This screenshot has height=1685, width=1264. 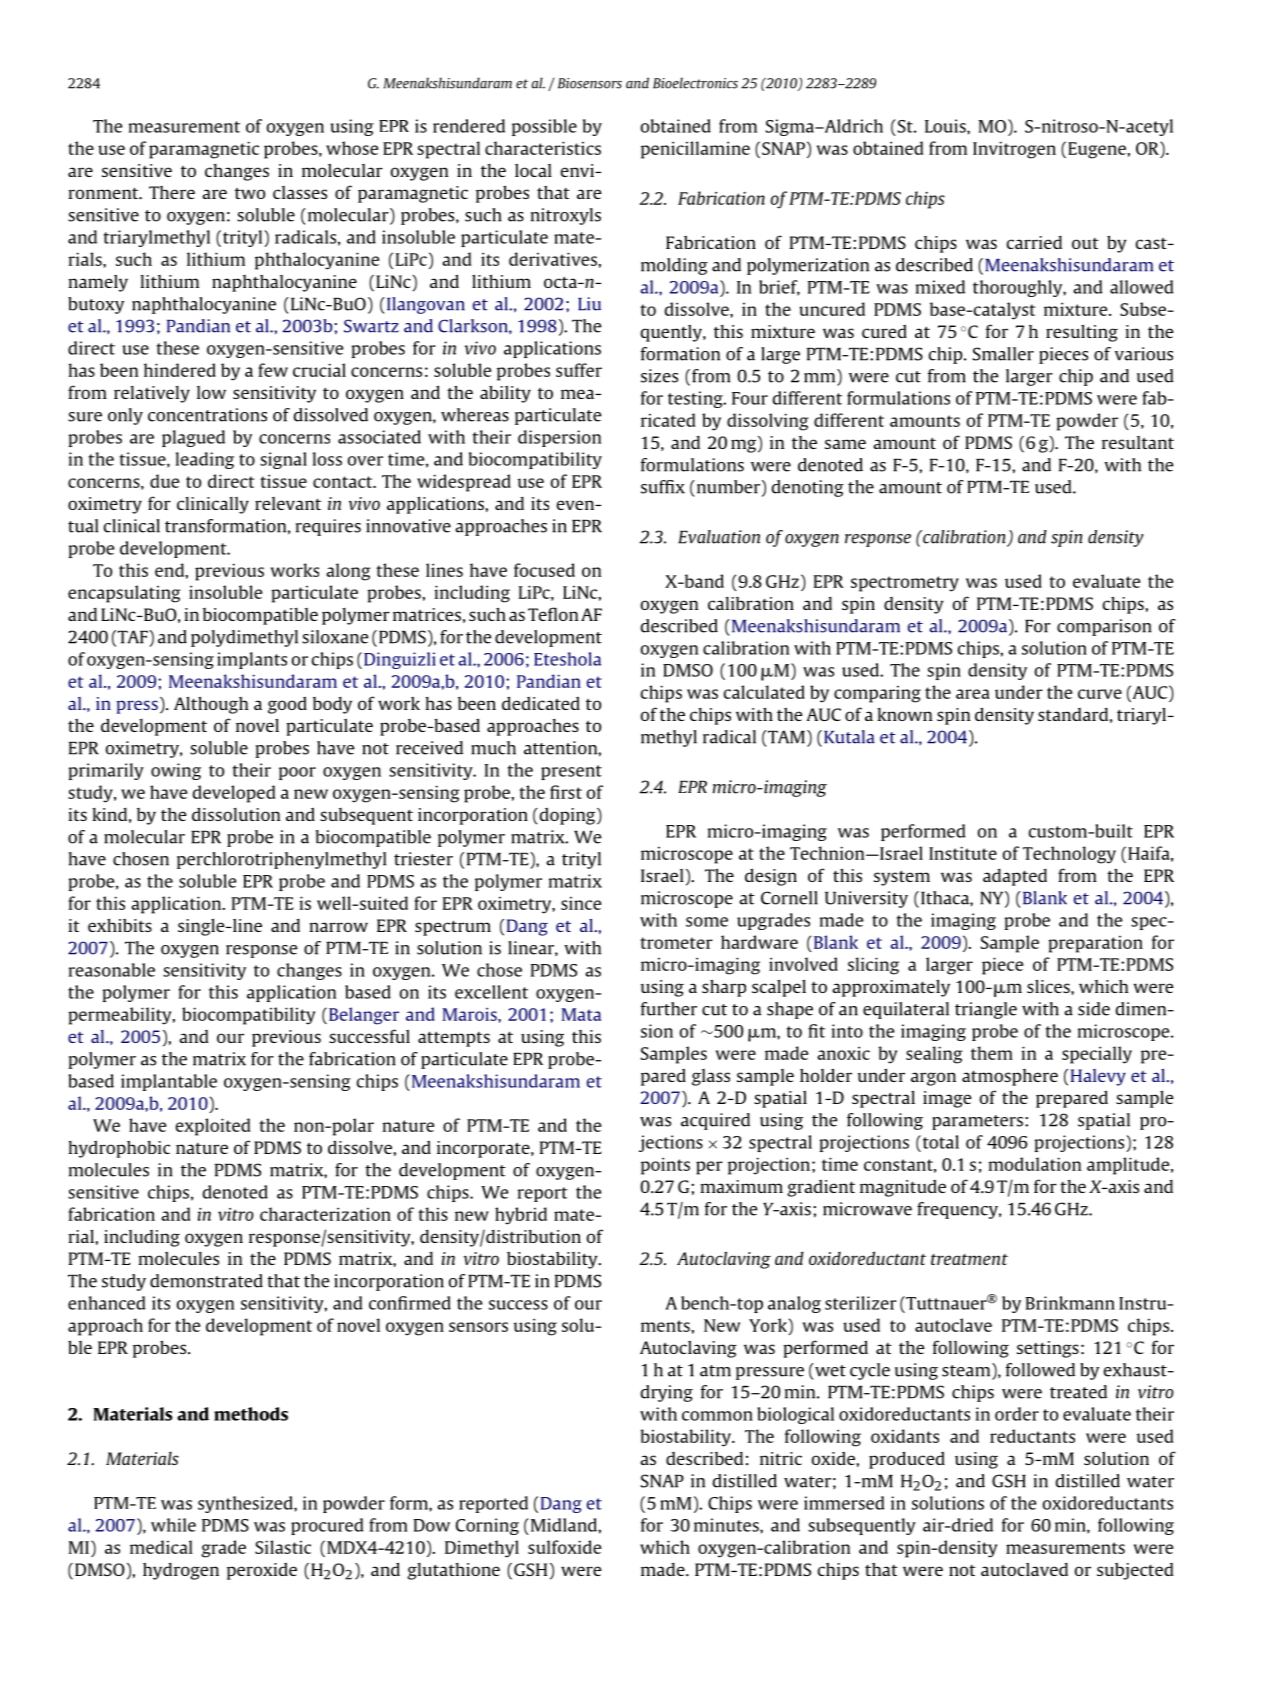 I want to click on synthesized, so click(x=246, y=1504).
